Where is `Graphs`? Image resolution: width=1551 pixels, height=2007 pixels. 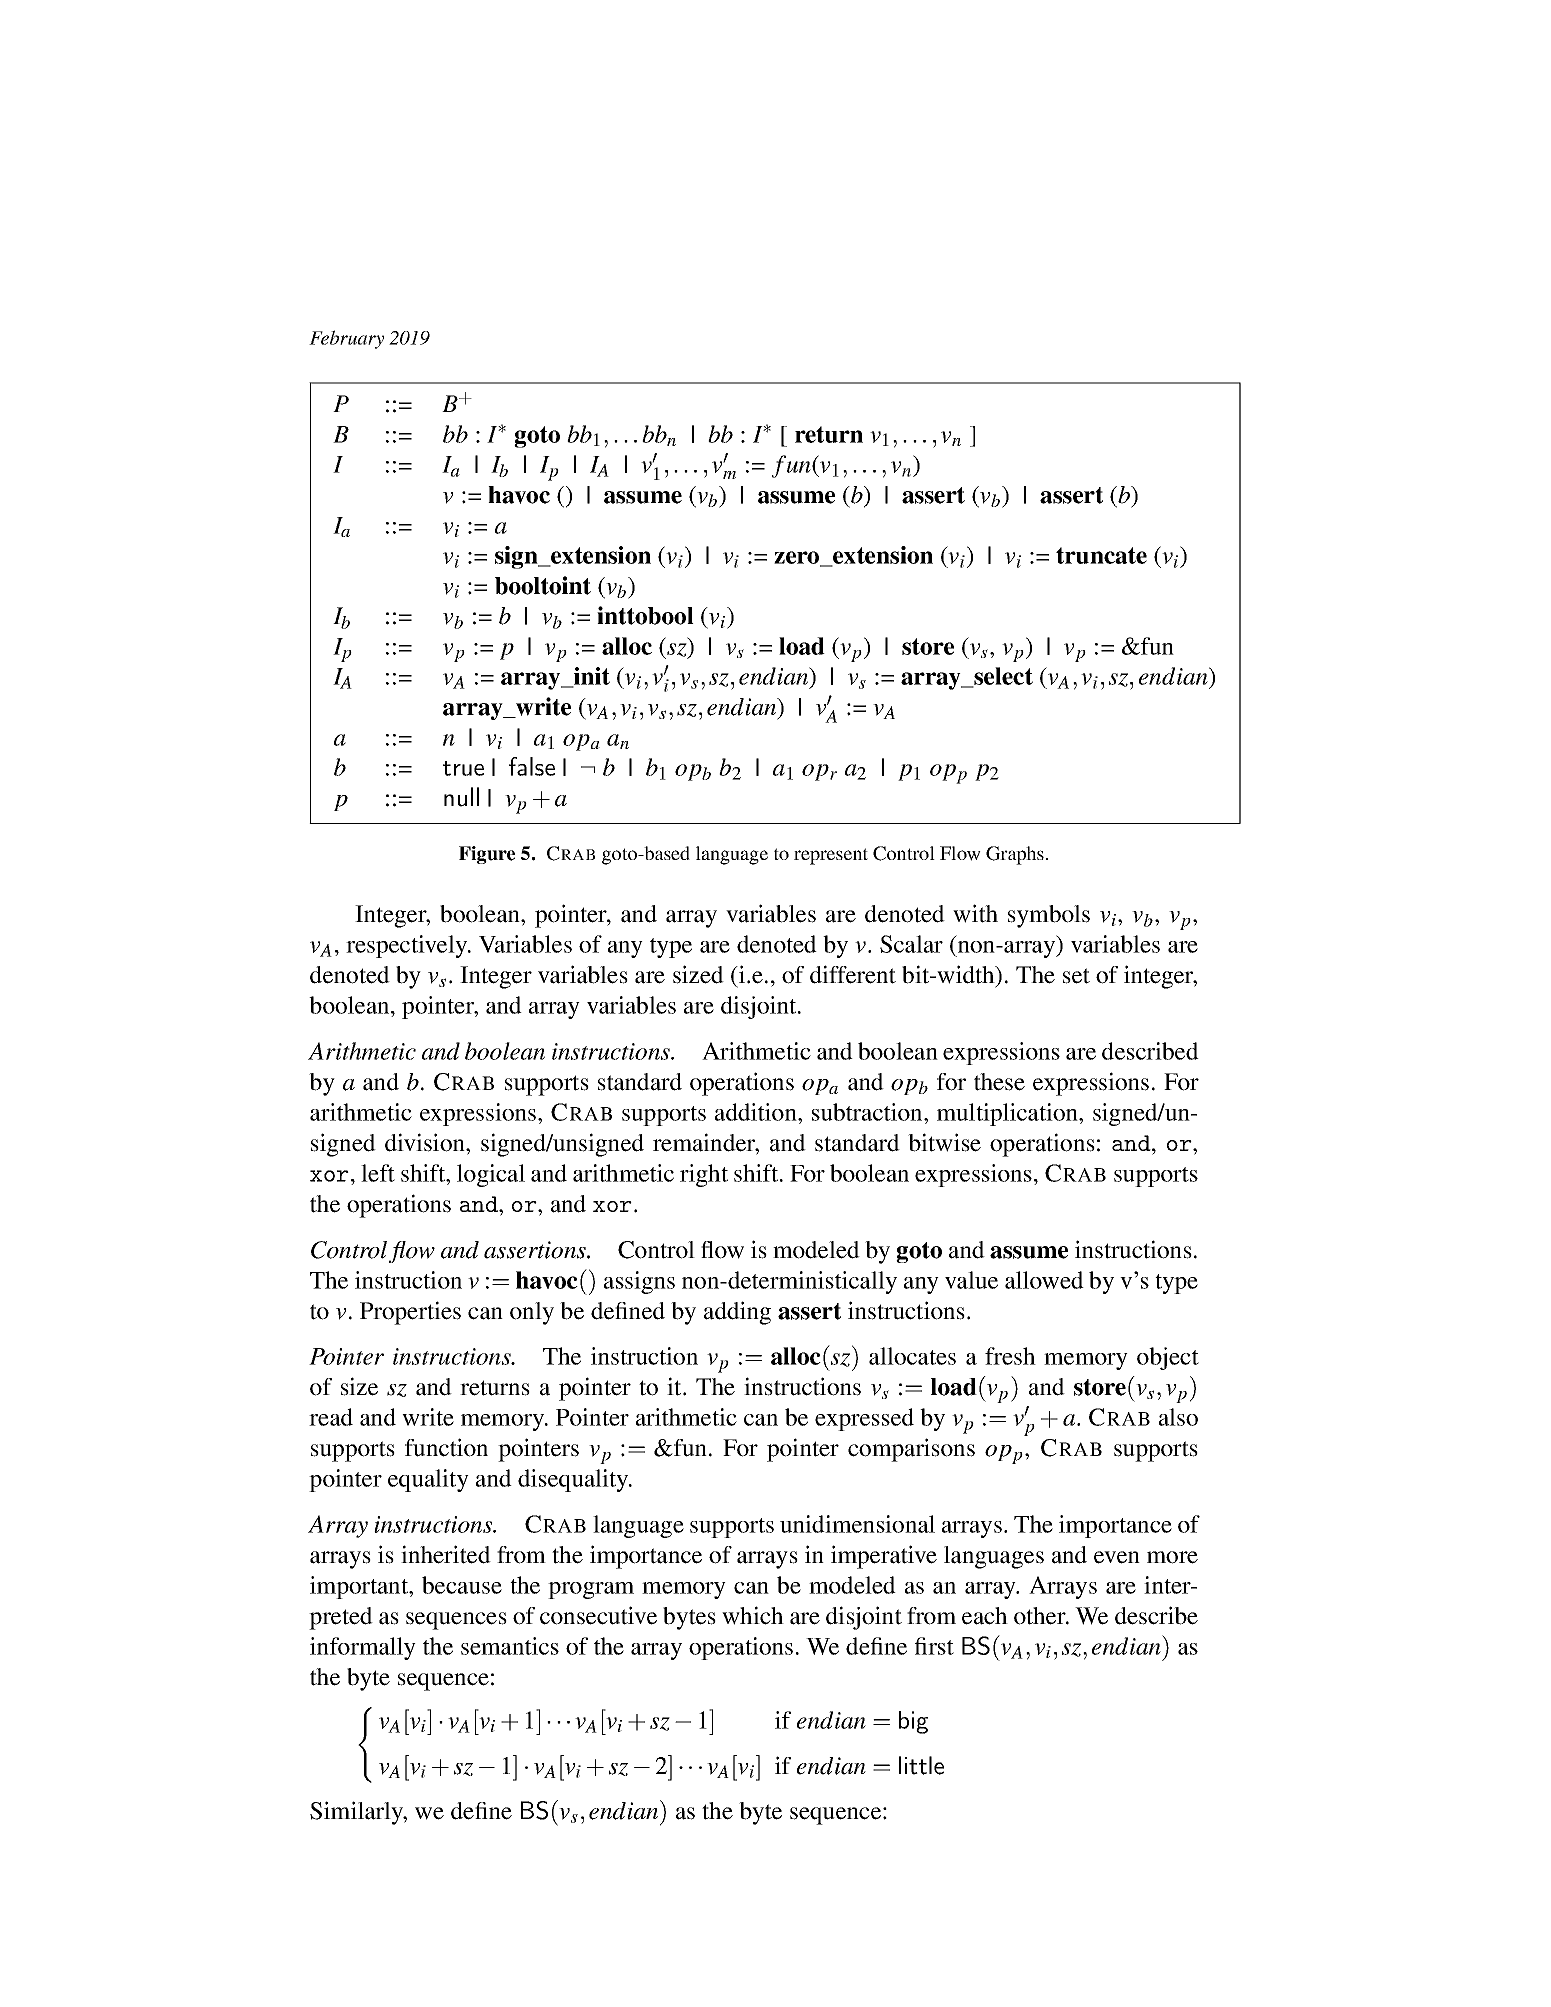
Graphs is located at coordinates (1015, 855).
